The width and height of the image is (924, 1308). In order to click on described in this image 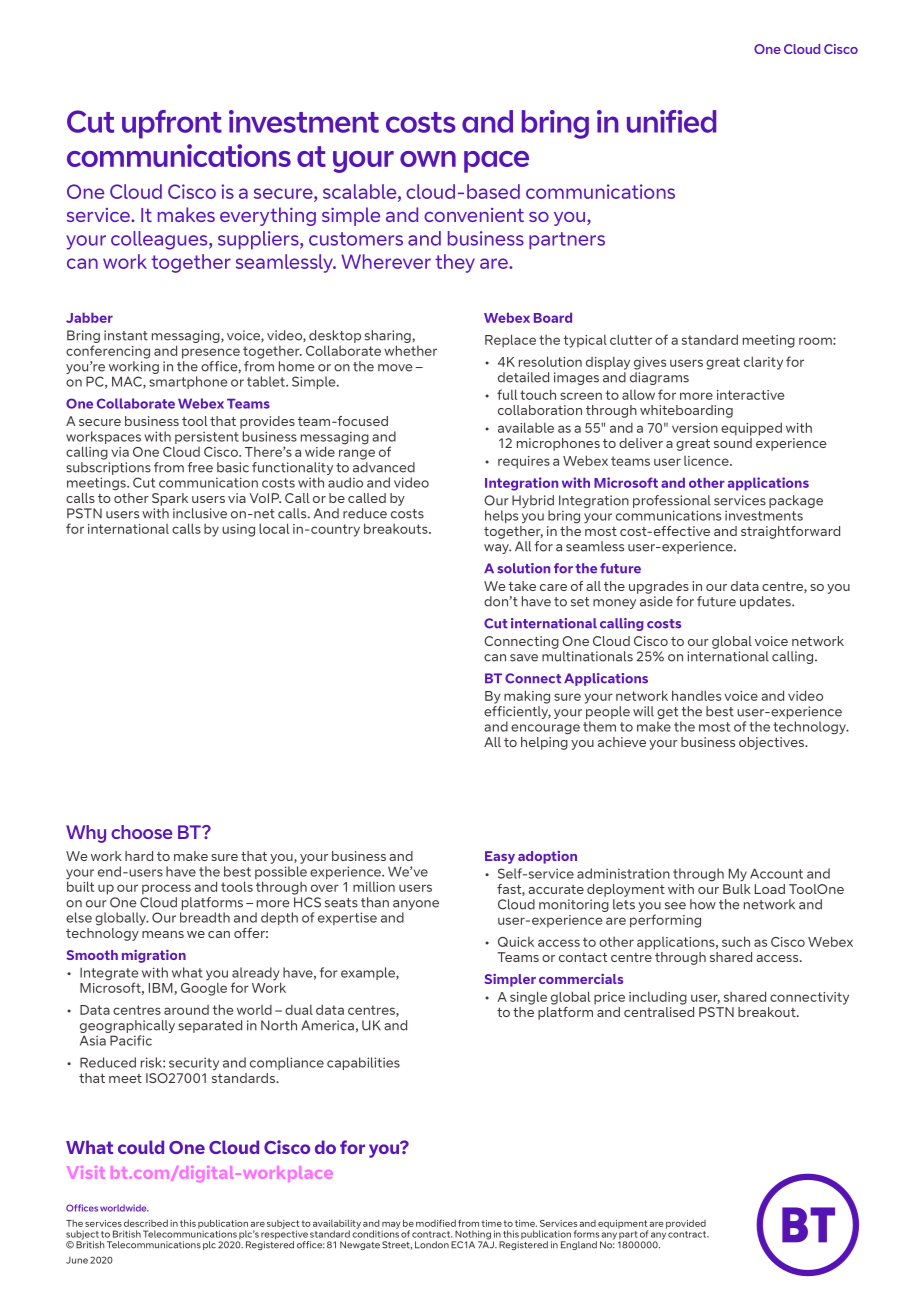, I will do `click(146, 1223)`.
